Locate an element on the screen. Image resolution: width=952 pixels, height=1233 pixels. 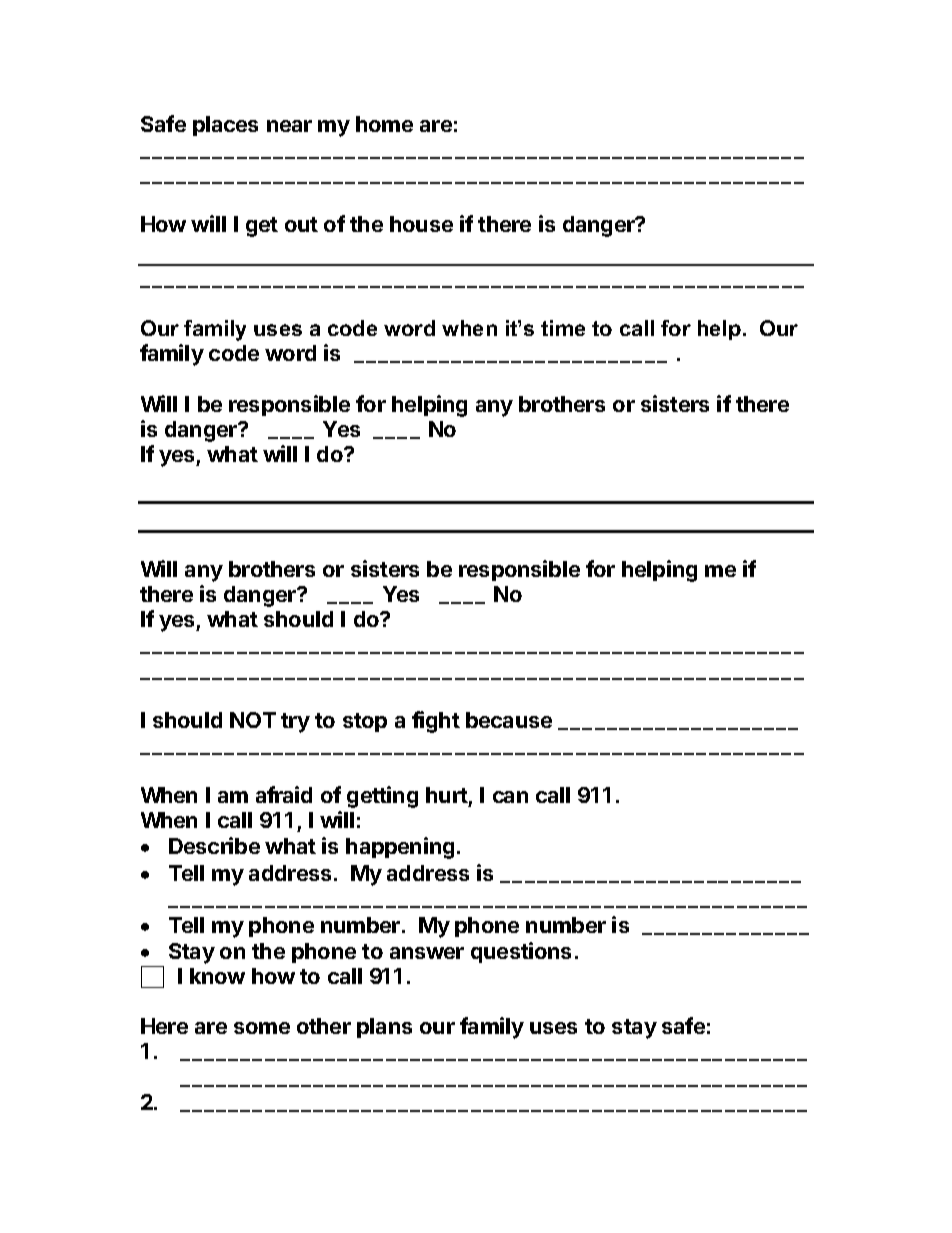
stop is located at coordinates (365, 722).
